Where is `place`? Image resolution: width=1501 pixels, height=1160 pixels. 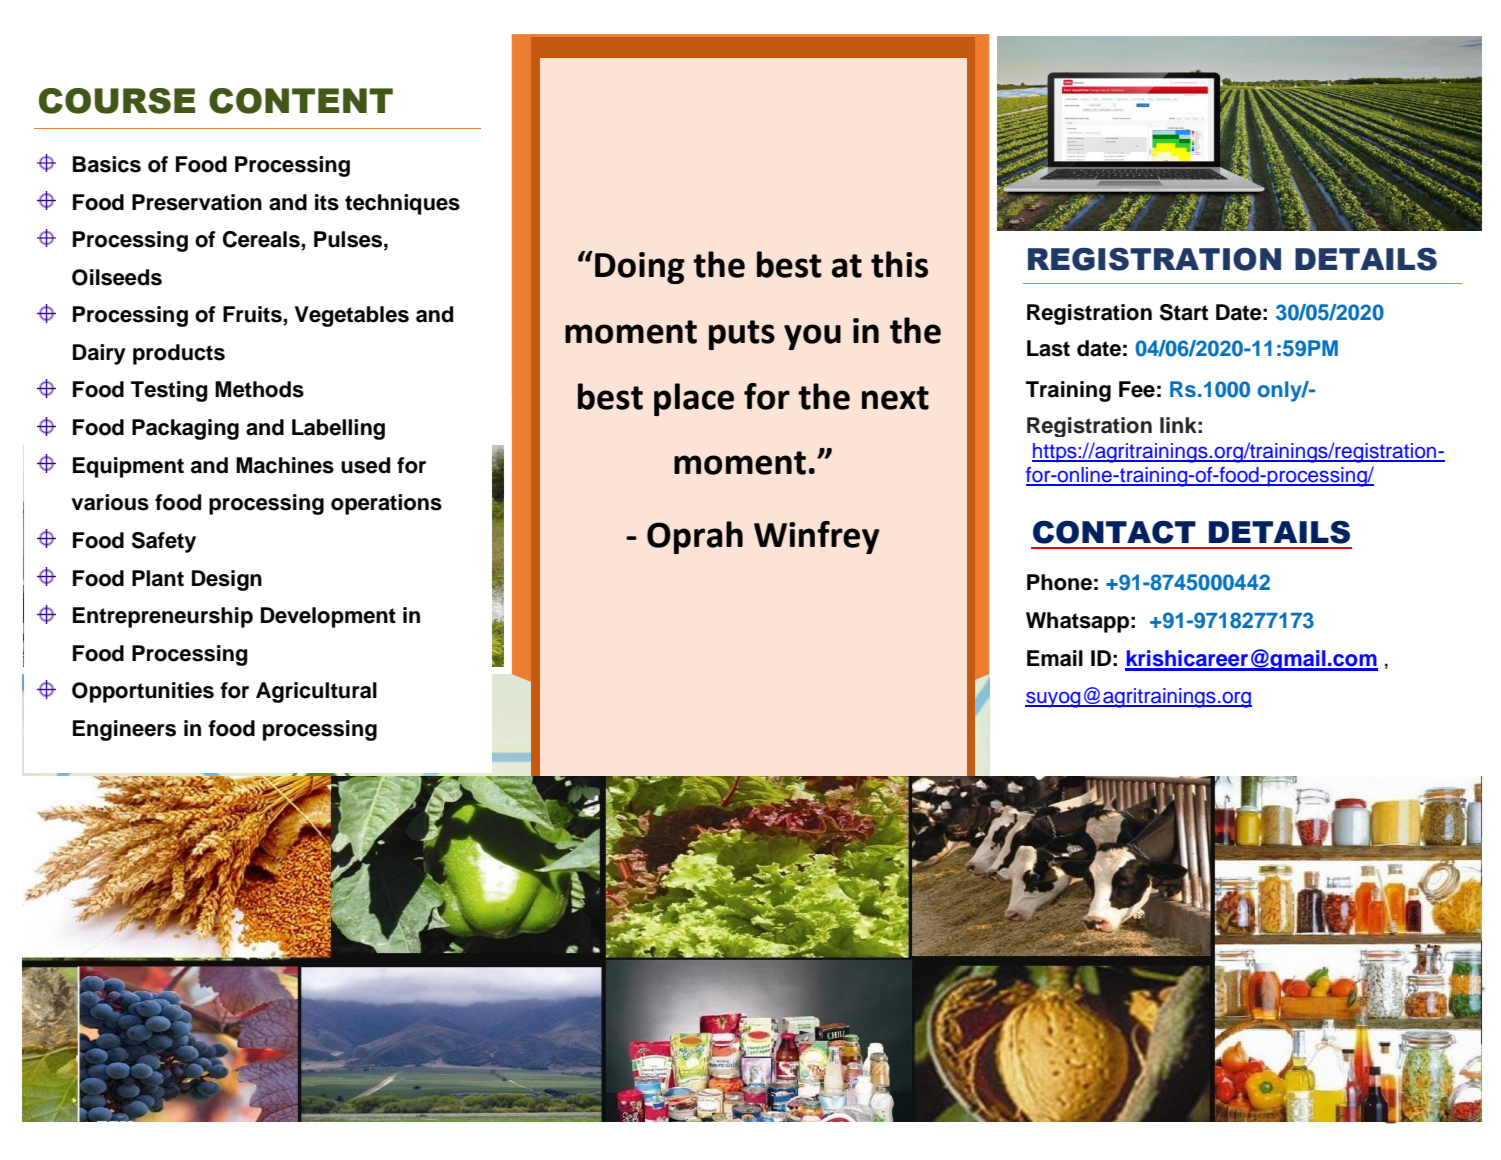
place is located at coordinates (694, 399).
